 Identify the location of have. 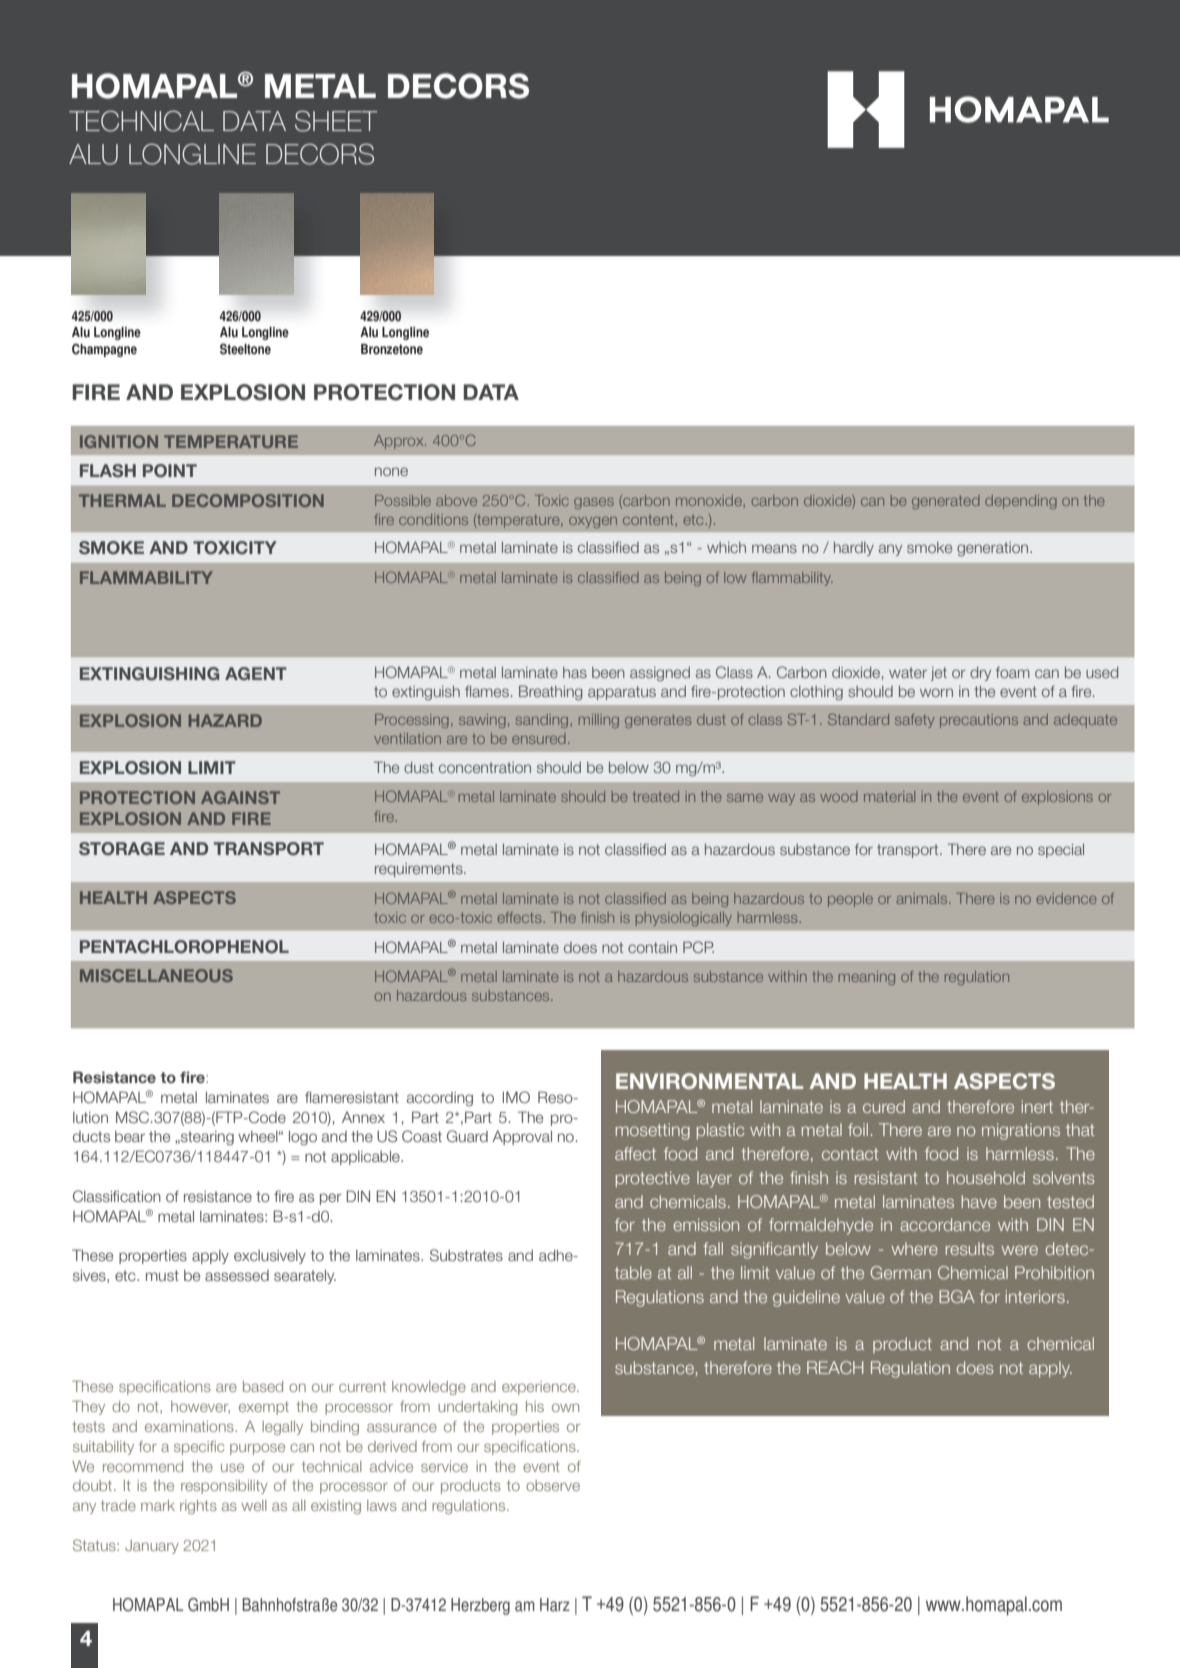
(979, 1201).
